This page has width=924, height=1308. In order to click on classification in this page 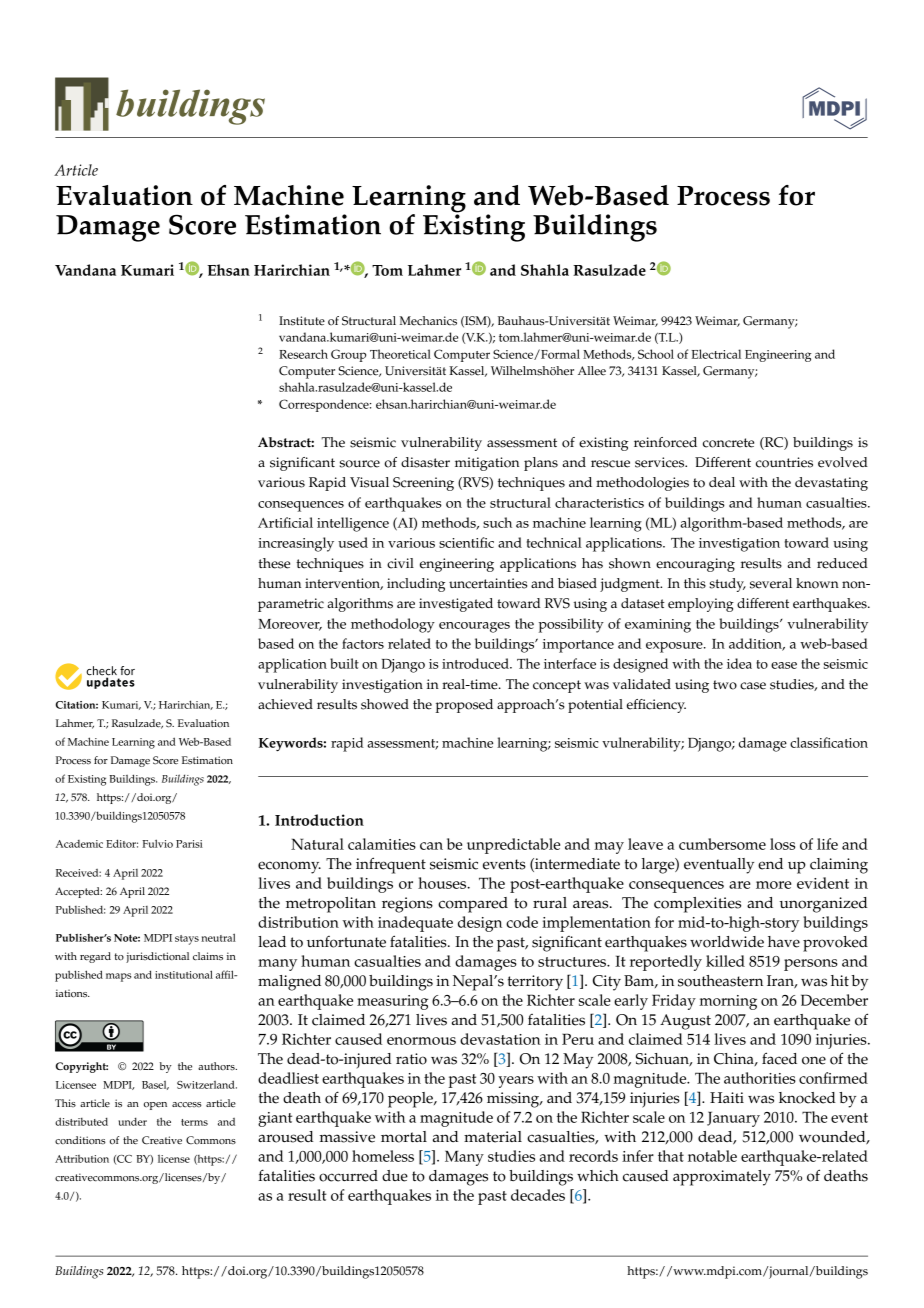, I will do `click(829, 742)`.
